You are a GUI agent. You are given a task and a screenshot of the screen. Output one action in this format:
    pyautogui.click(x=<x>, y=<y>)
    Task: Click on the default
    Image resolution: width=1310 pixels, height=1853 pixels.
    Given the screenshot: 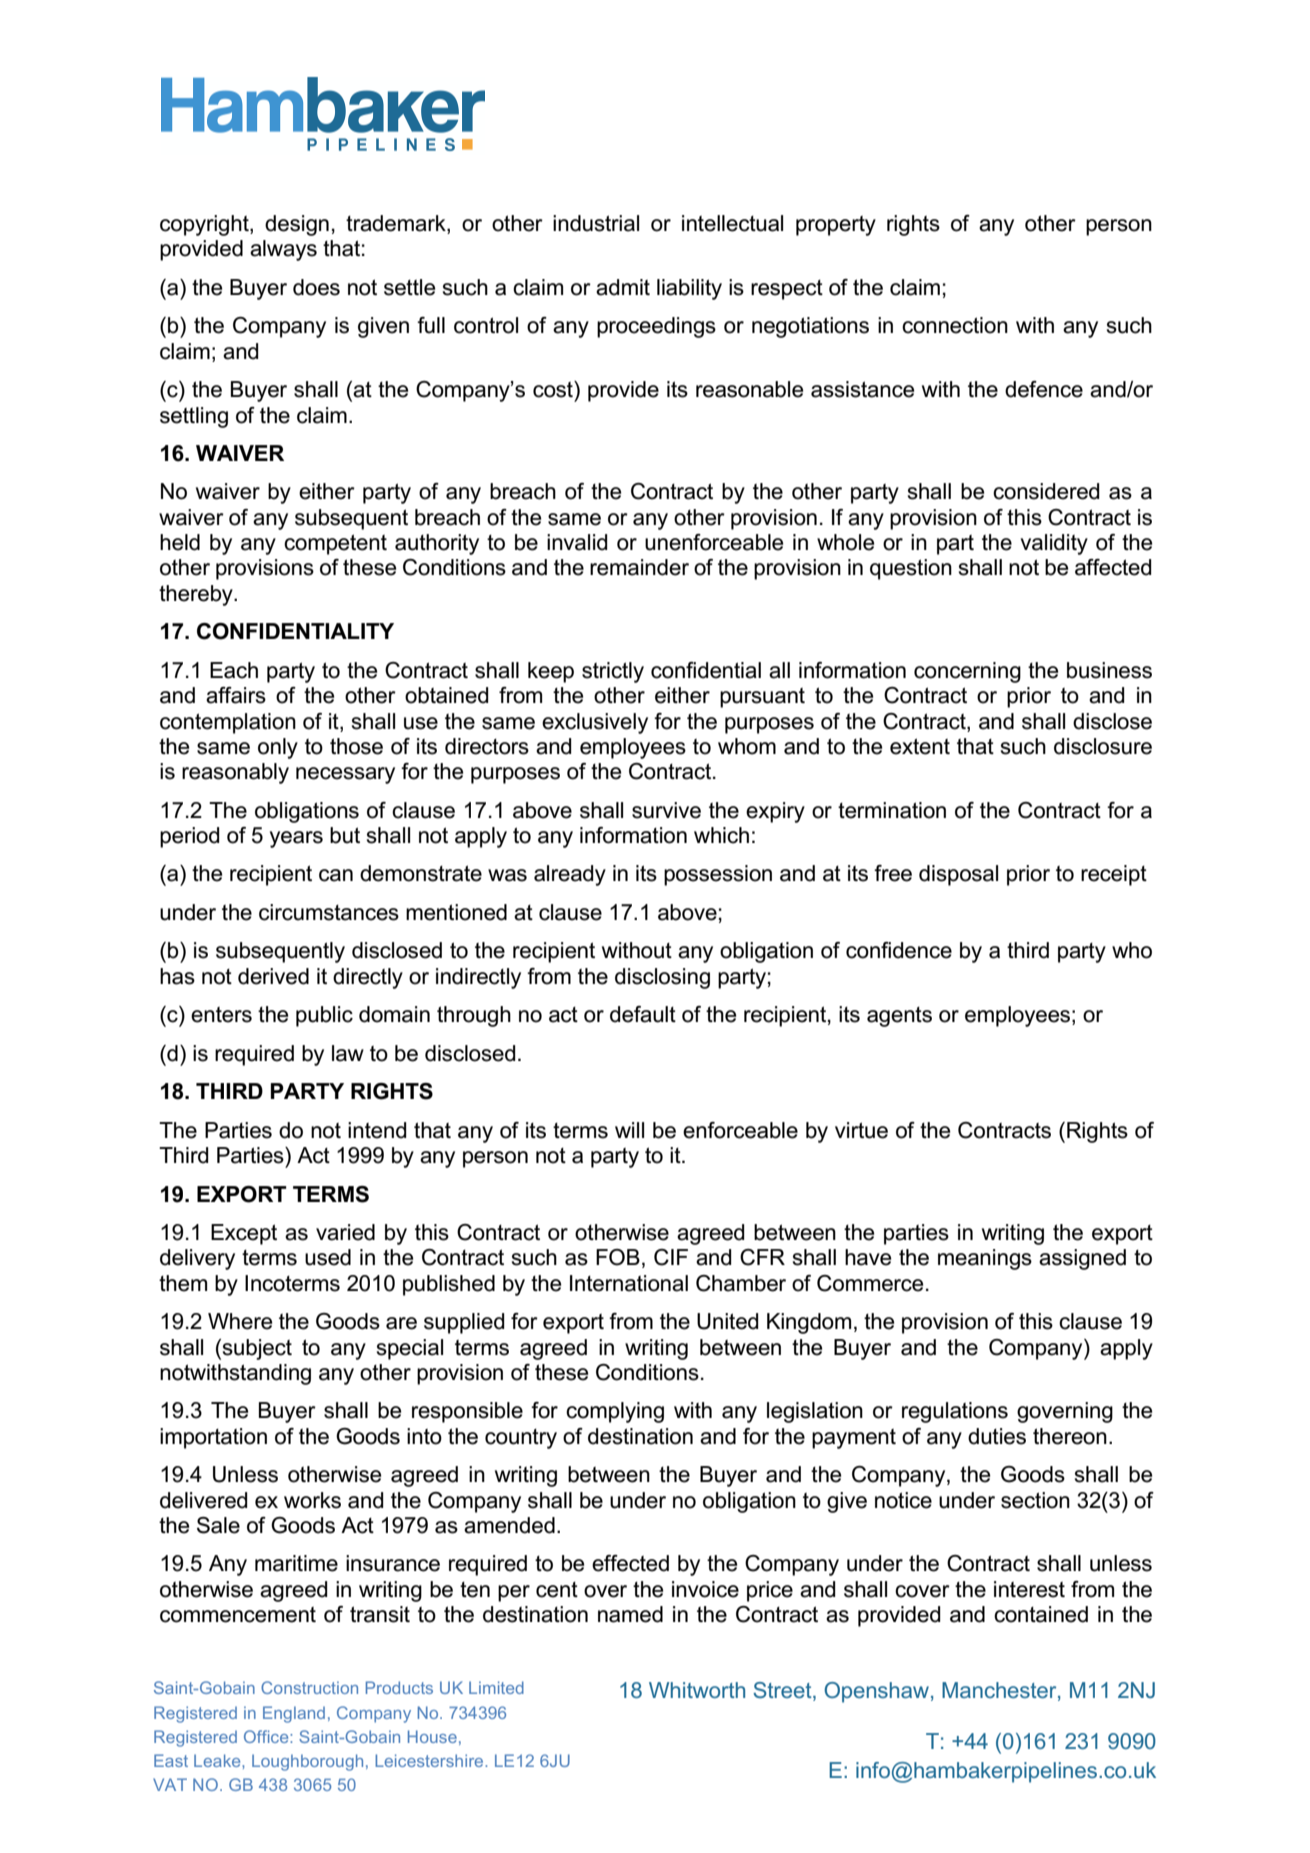 What is the action you would take?
    pyautogui.click(x=643, y=1014)
